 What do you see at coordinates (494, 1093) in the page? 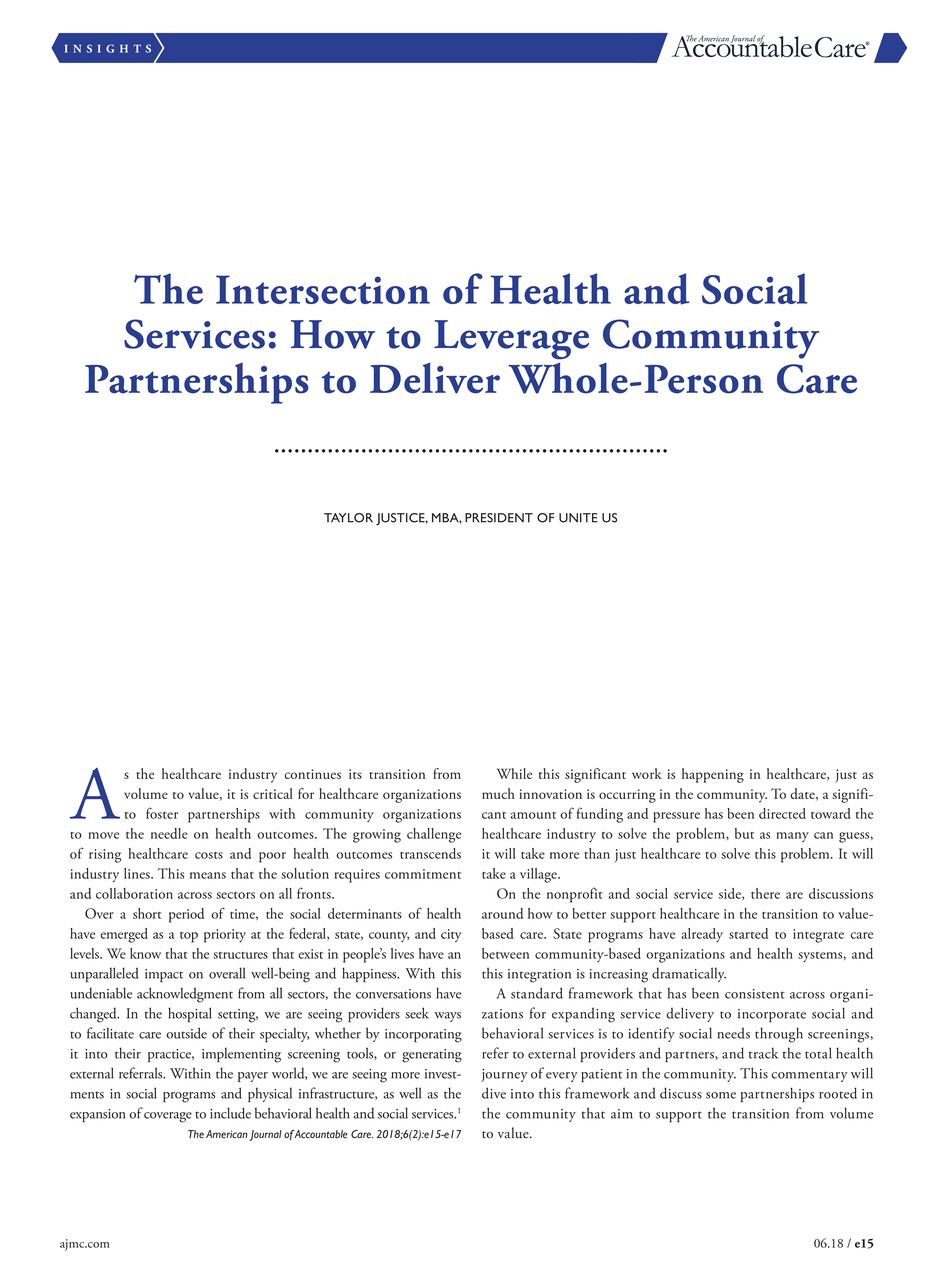
I see `dive` at bounding box center [494, 1093].
